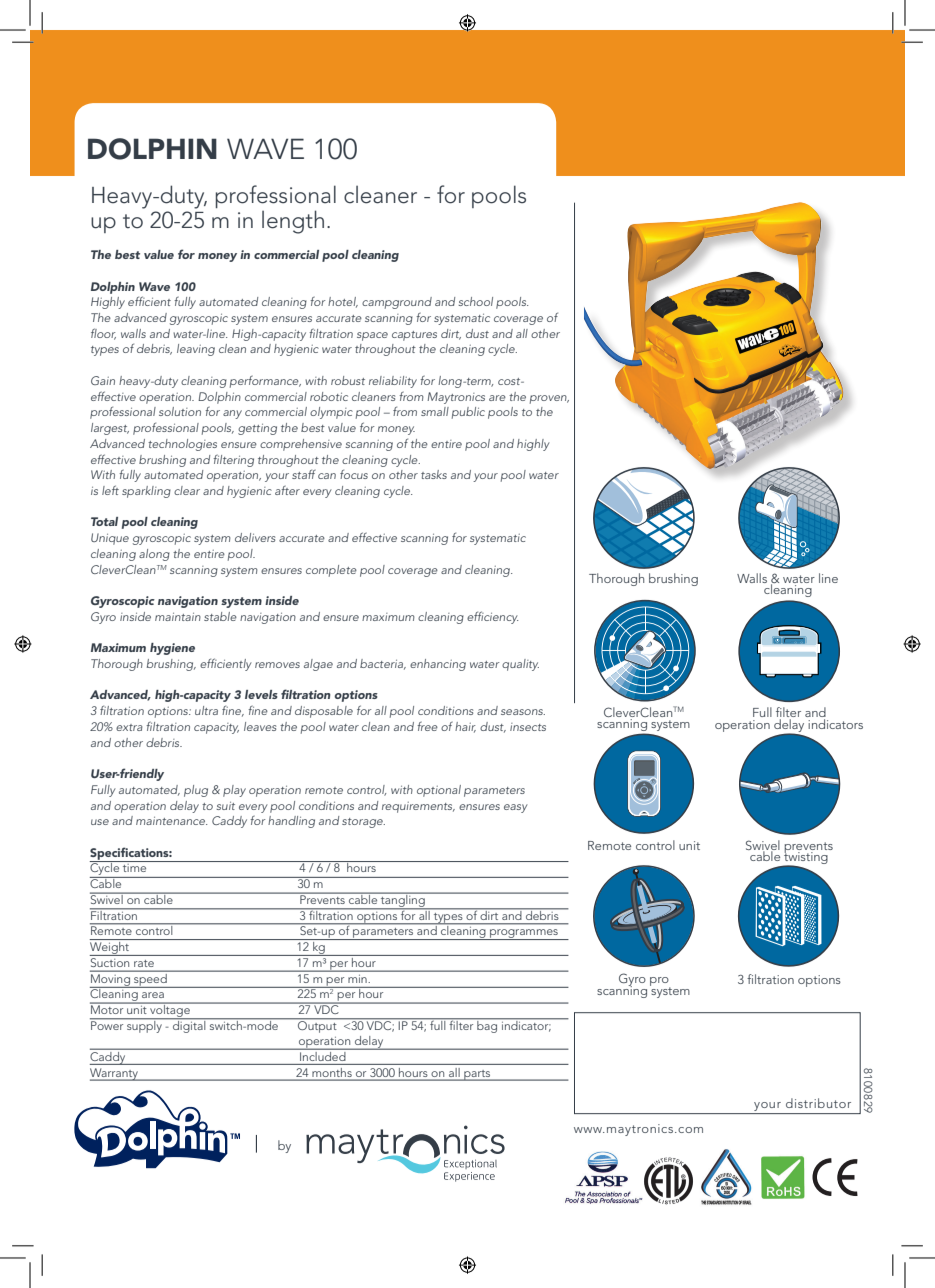 Image resolution: width=935 pixels, height=1288 pixels. Describe the element at coordinates (196, 791) in the image. I see `plug` at that location.
